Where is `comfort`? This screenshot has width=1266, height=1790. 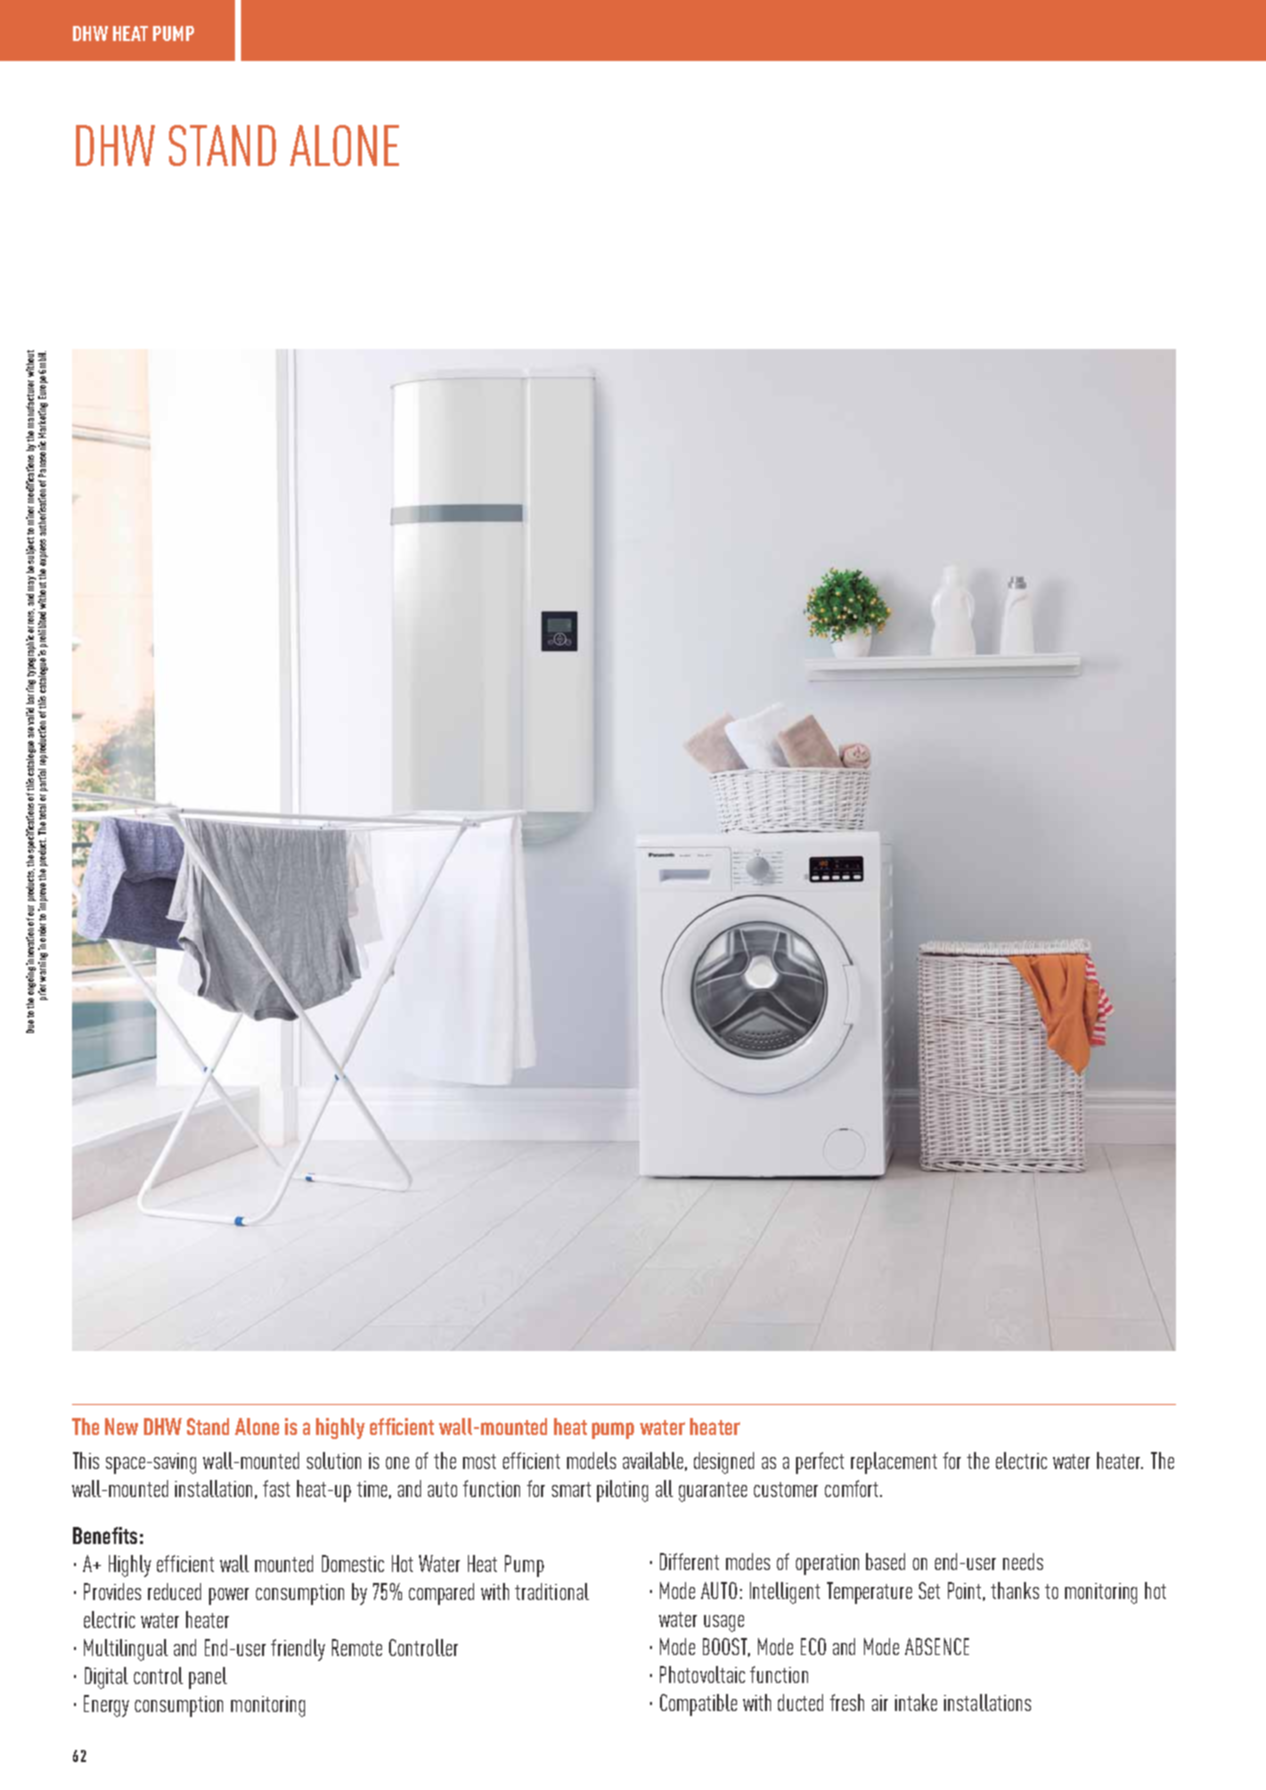
comfort is located at coordinates (853, 1488).
